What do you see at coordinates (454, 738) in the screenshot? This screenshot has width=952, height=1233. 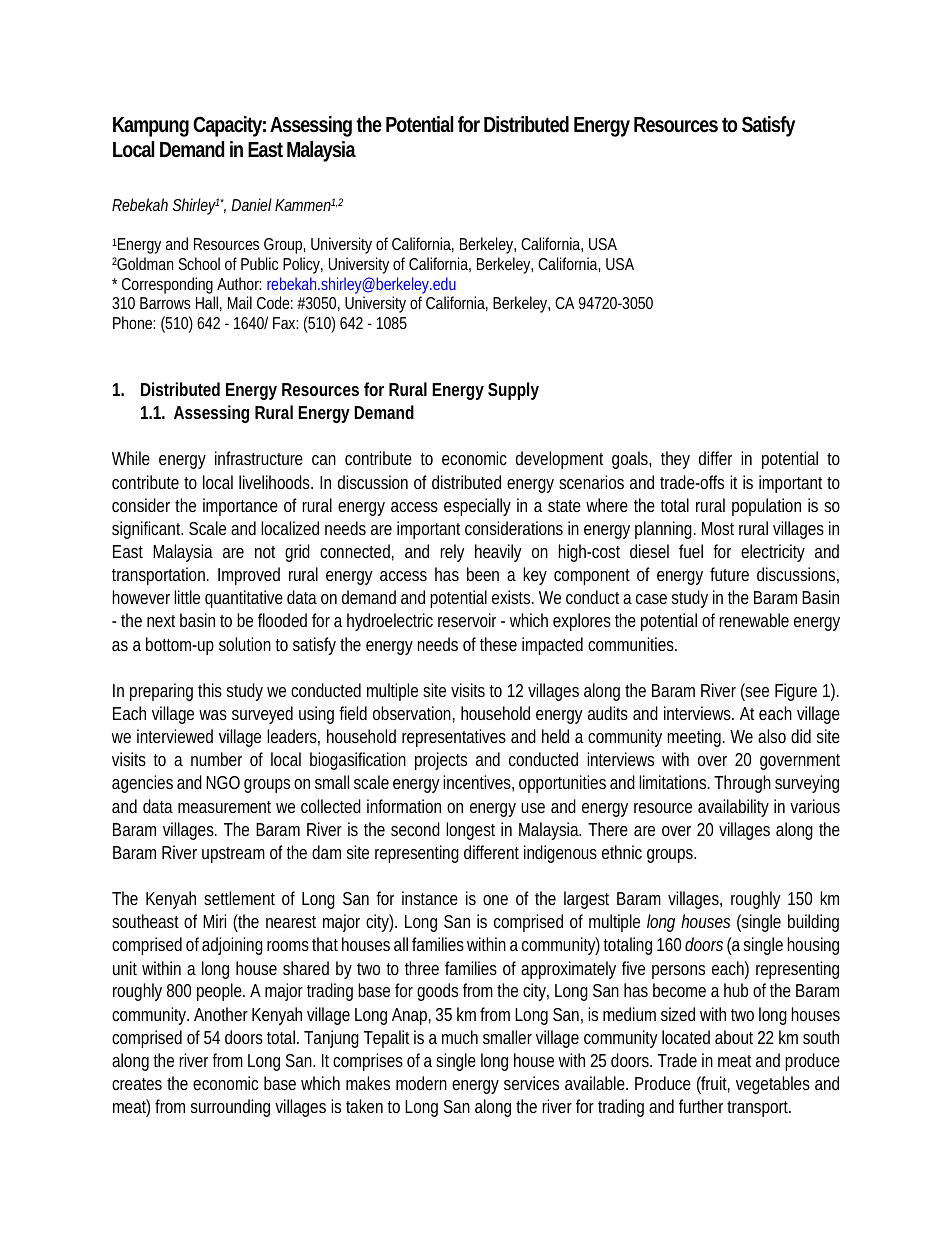 I see `representatives` at bounding box center [454, 738].
